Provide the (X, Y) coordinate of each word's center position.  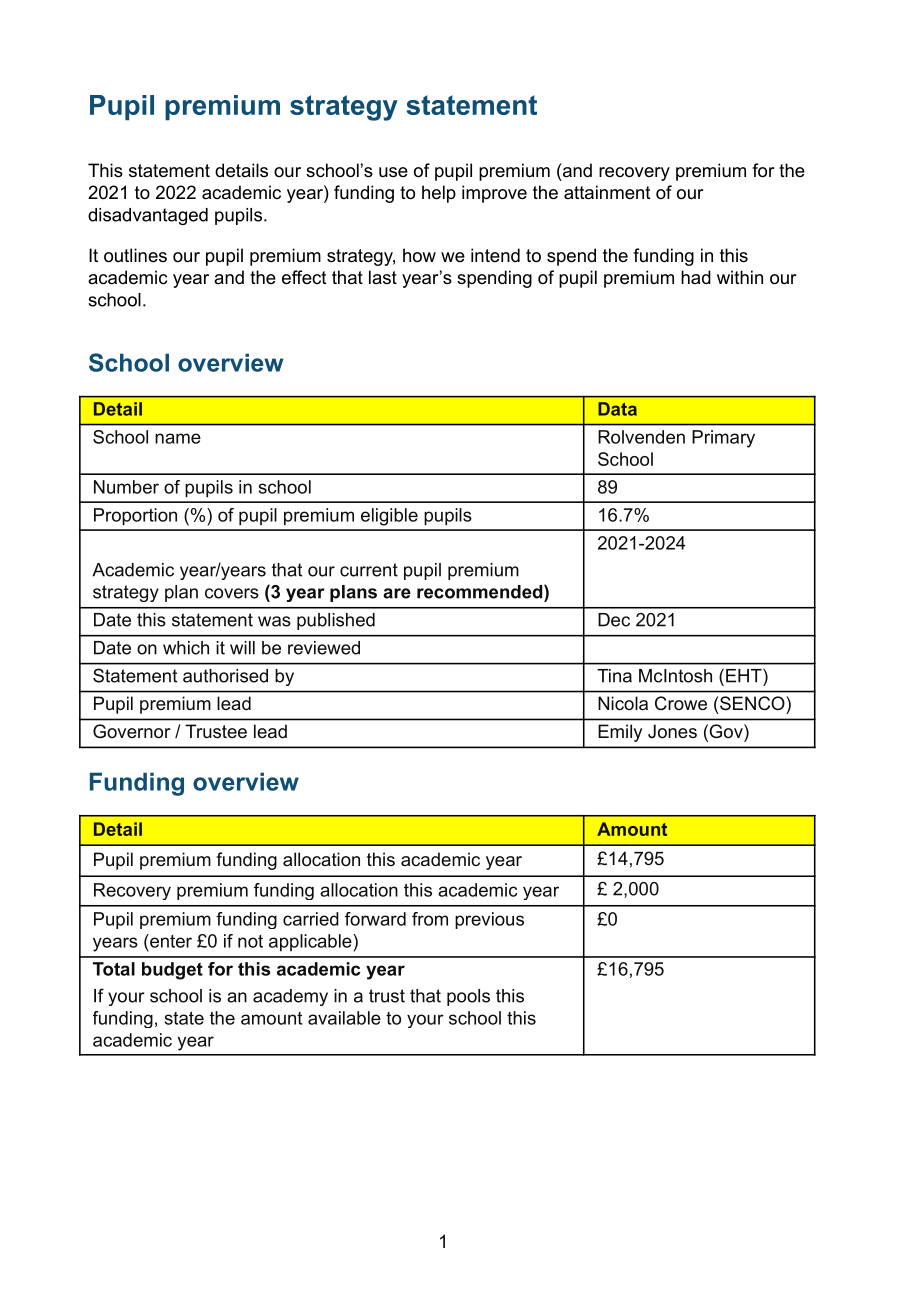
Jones (672, 731)
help (439, 194)
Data (617, 409)
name (178, 438)
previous (489, 920)
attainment (607, 192)
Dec (614, 620)
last (383, 277)
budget (172, 971)
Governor (131, 731)
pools (468, 997)
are (397, 593)
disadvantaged (148, 216)
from (430, 919)
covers (232, 593)
